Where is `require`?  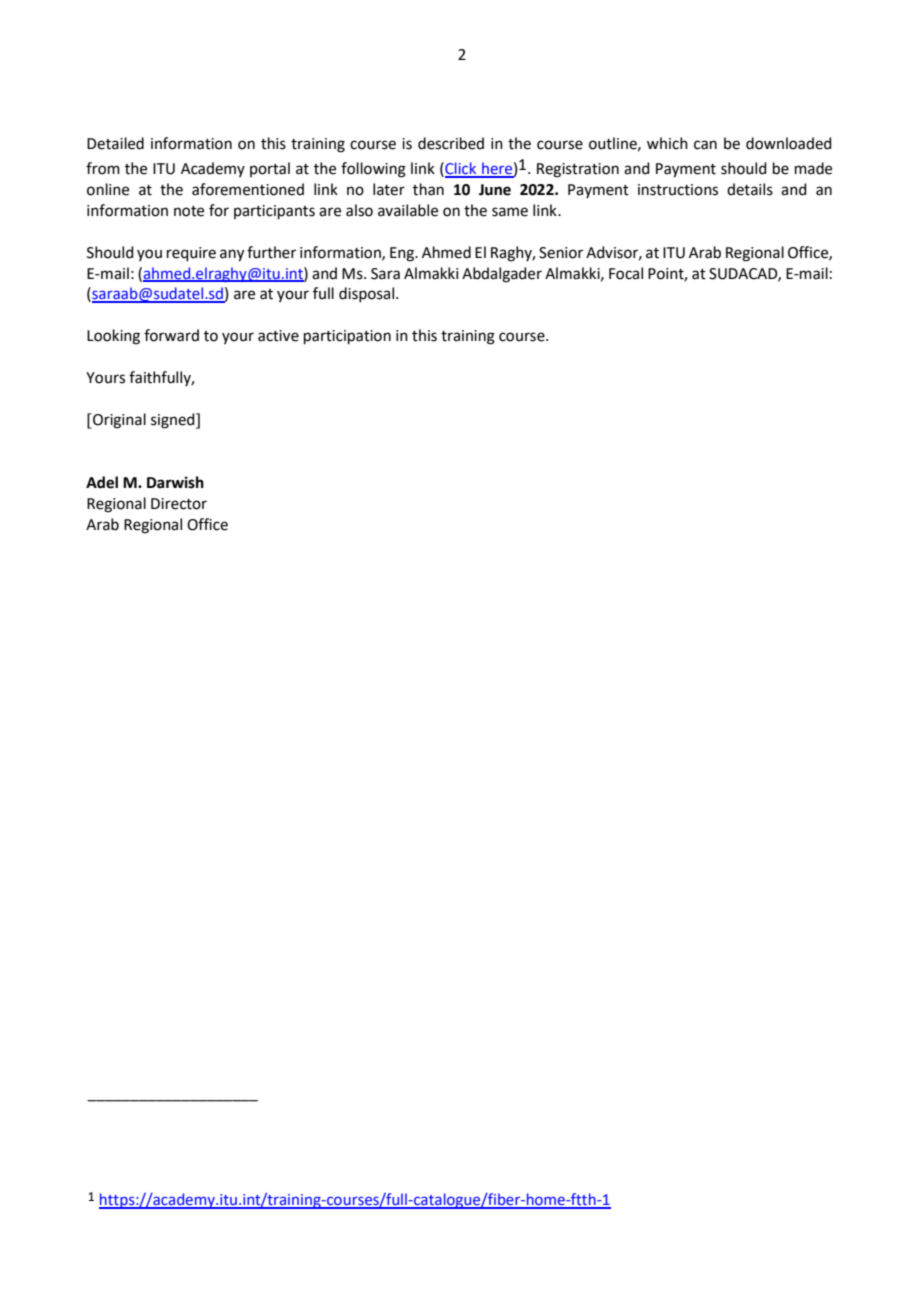 require is located at coordinates (191, 254).
